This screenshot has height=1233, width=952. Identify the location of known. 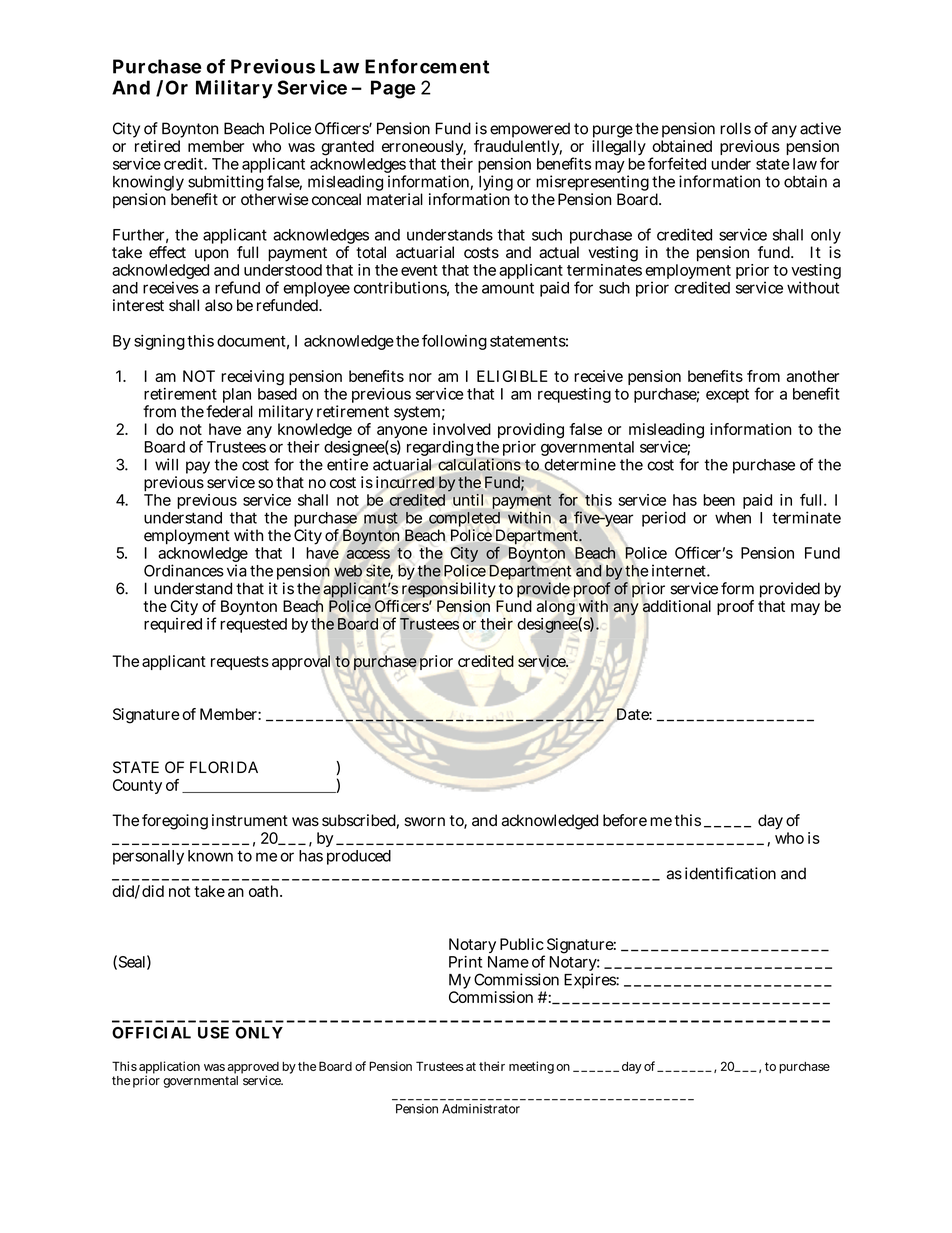
(210, 856).
